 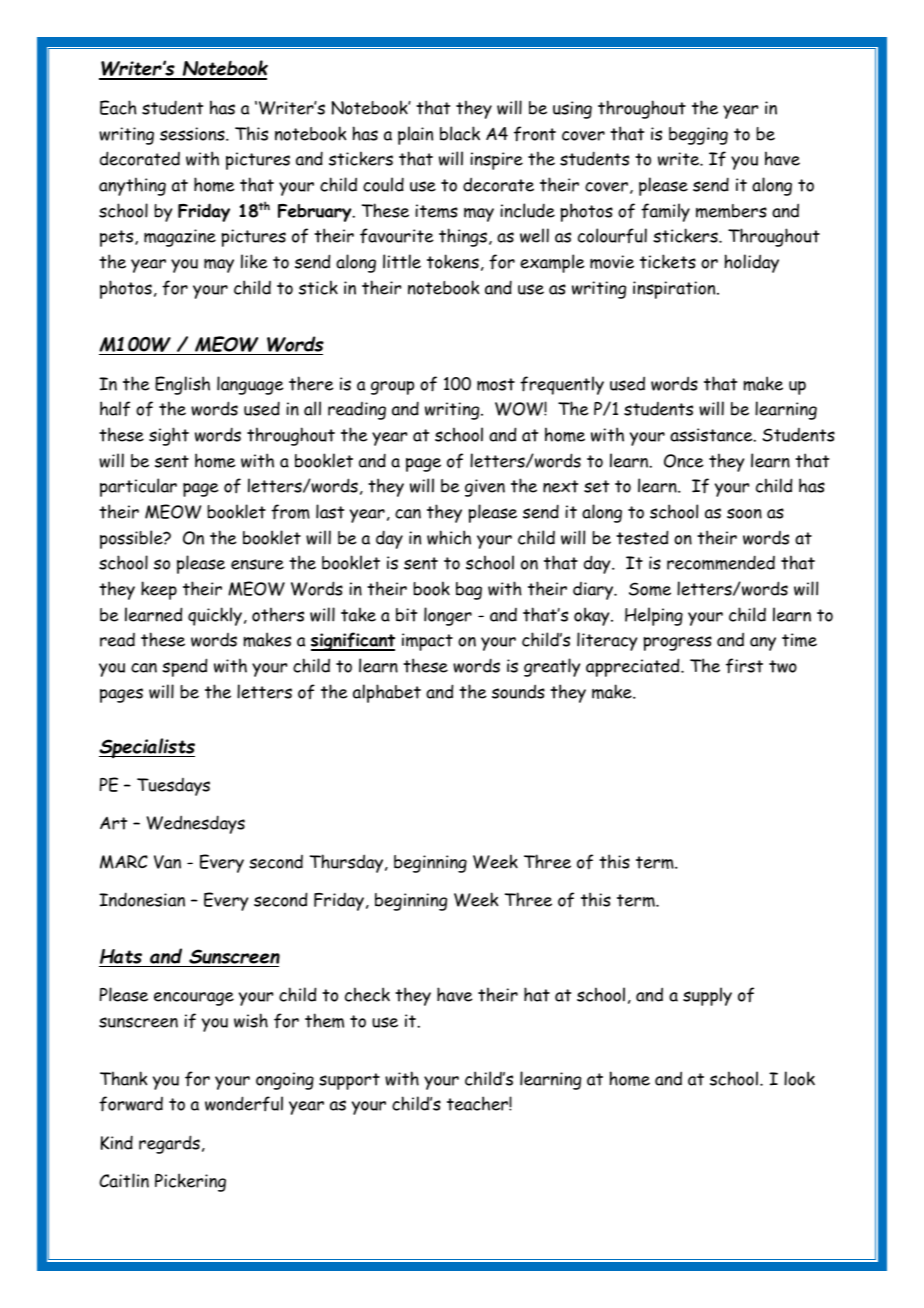 I want to click on recommended, so click(x=721, y=562).
